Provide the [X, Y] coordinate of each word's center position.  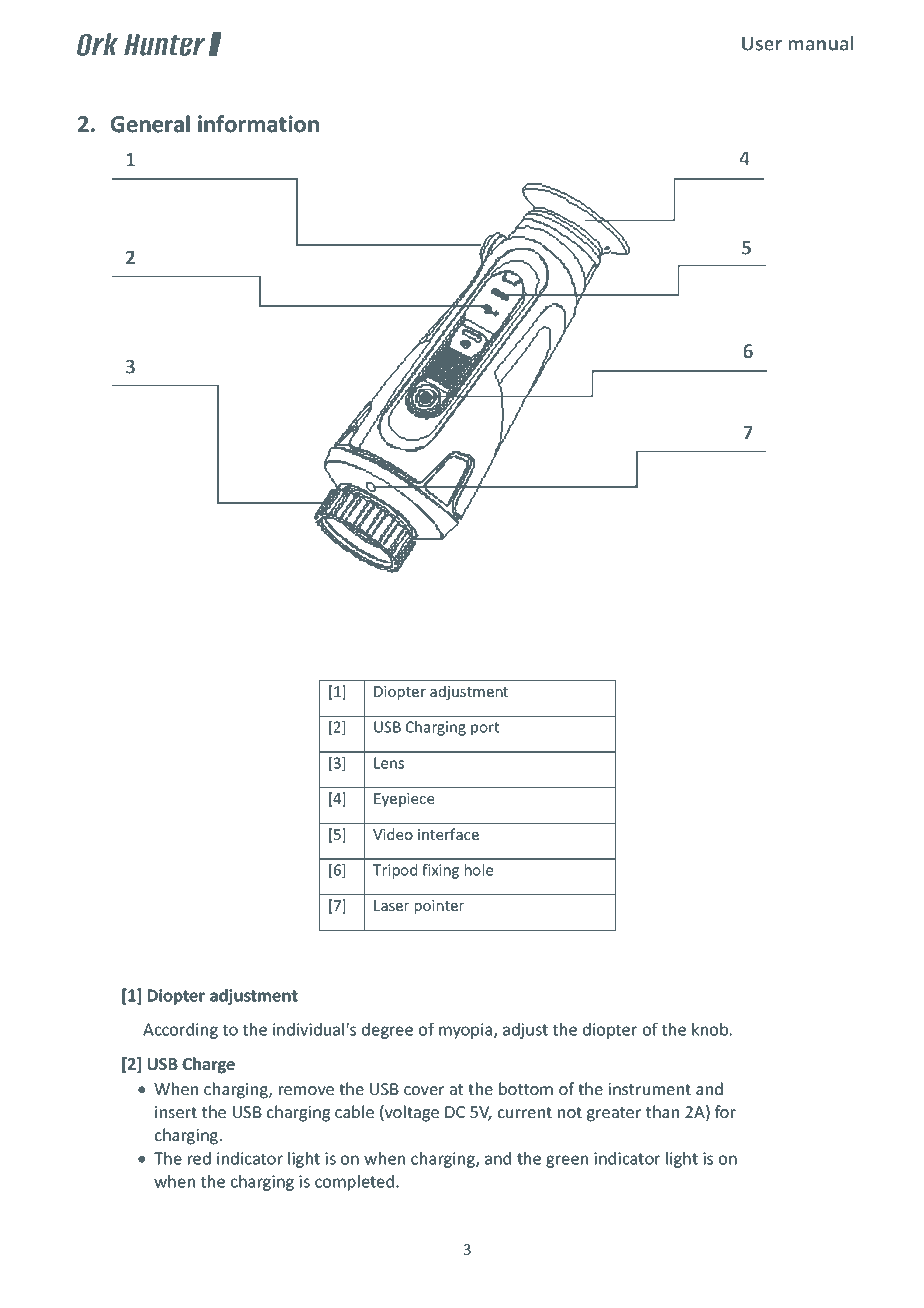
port [485, 729]
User [762, 43]
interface [448, 834]
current [525, 1112]
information [258, 124]
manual [821, 43]
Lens [389, 763]
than [662, 1111]
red [199, 1158]
